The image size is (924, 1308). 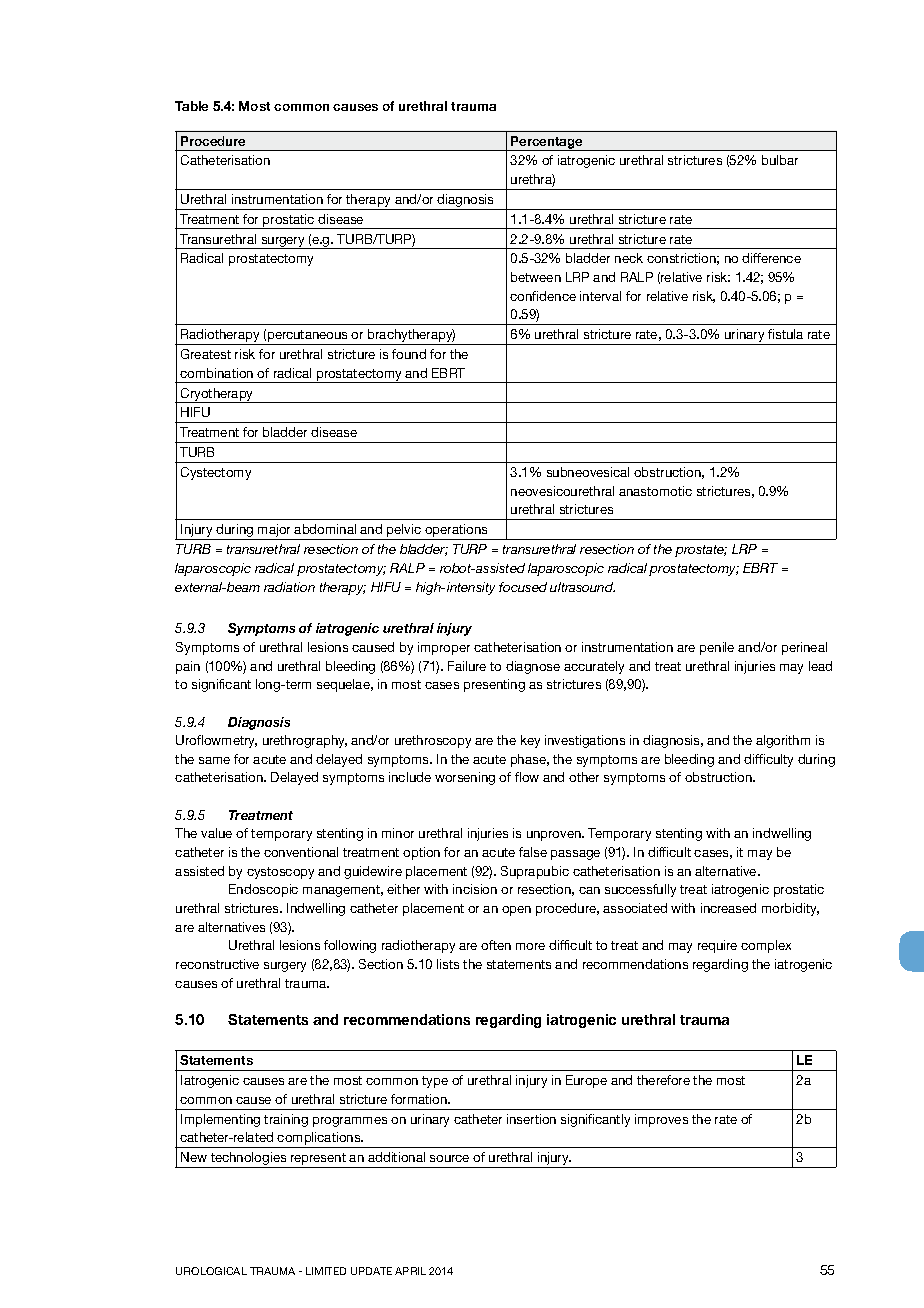 What do you see at coordinates (717, 648) in the screenshot?
I see `penile` at bounding box center [717, 648].
